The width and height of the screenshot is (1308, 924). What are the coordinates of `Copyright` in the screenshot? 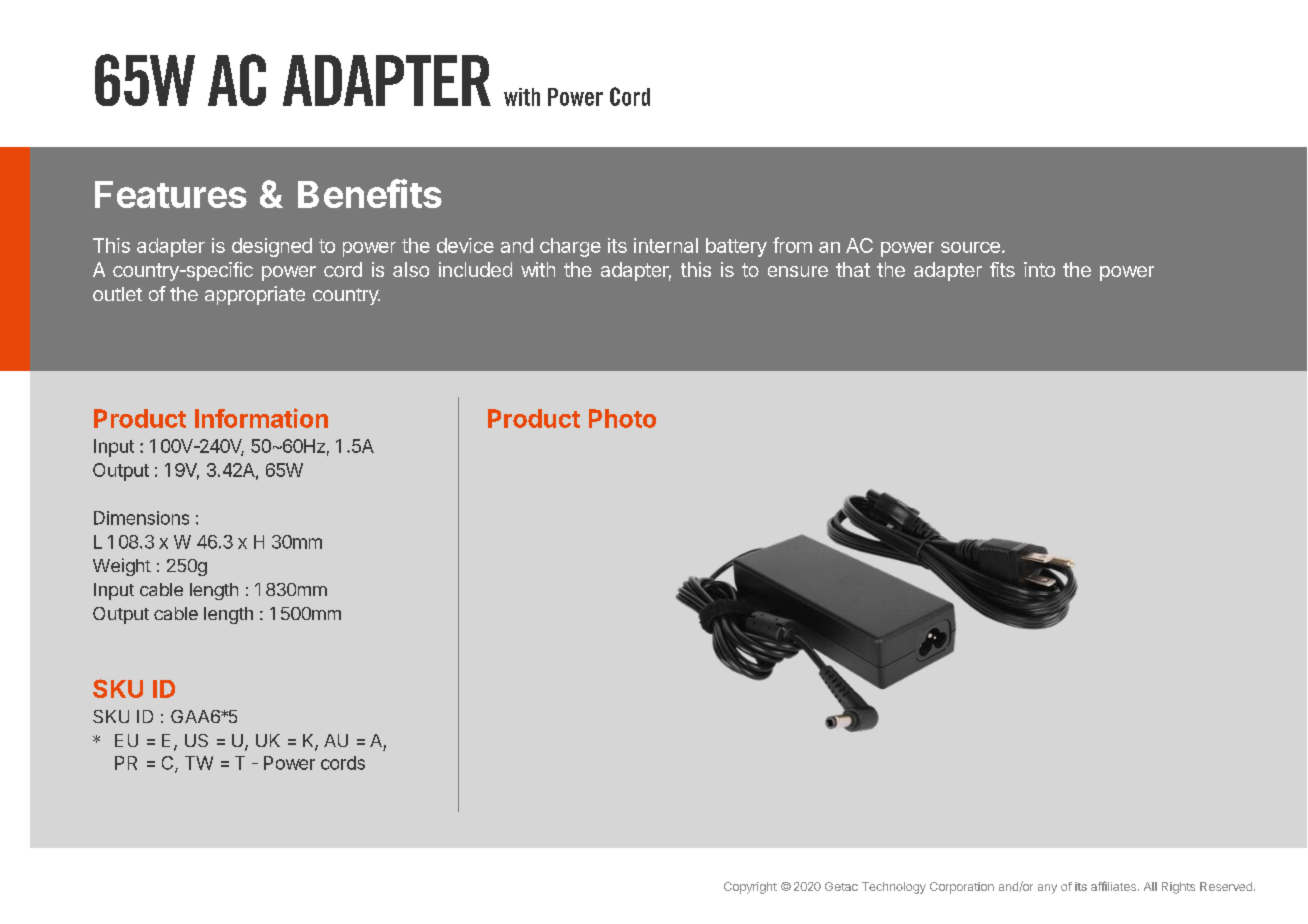 It's located at (750, 888).
